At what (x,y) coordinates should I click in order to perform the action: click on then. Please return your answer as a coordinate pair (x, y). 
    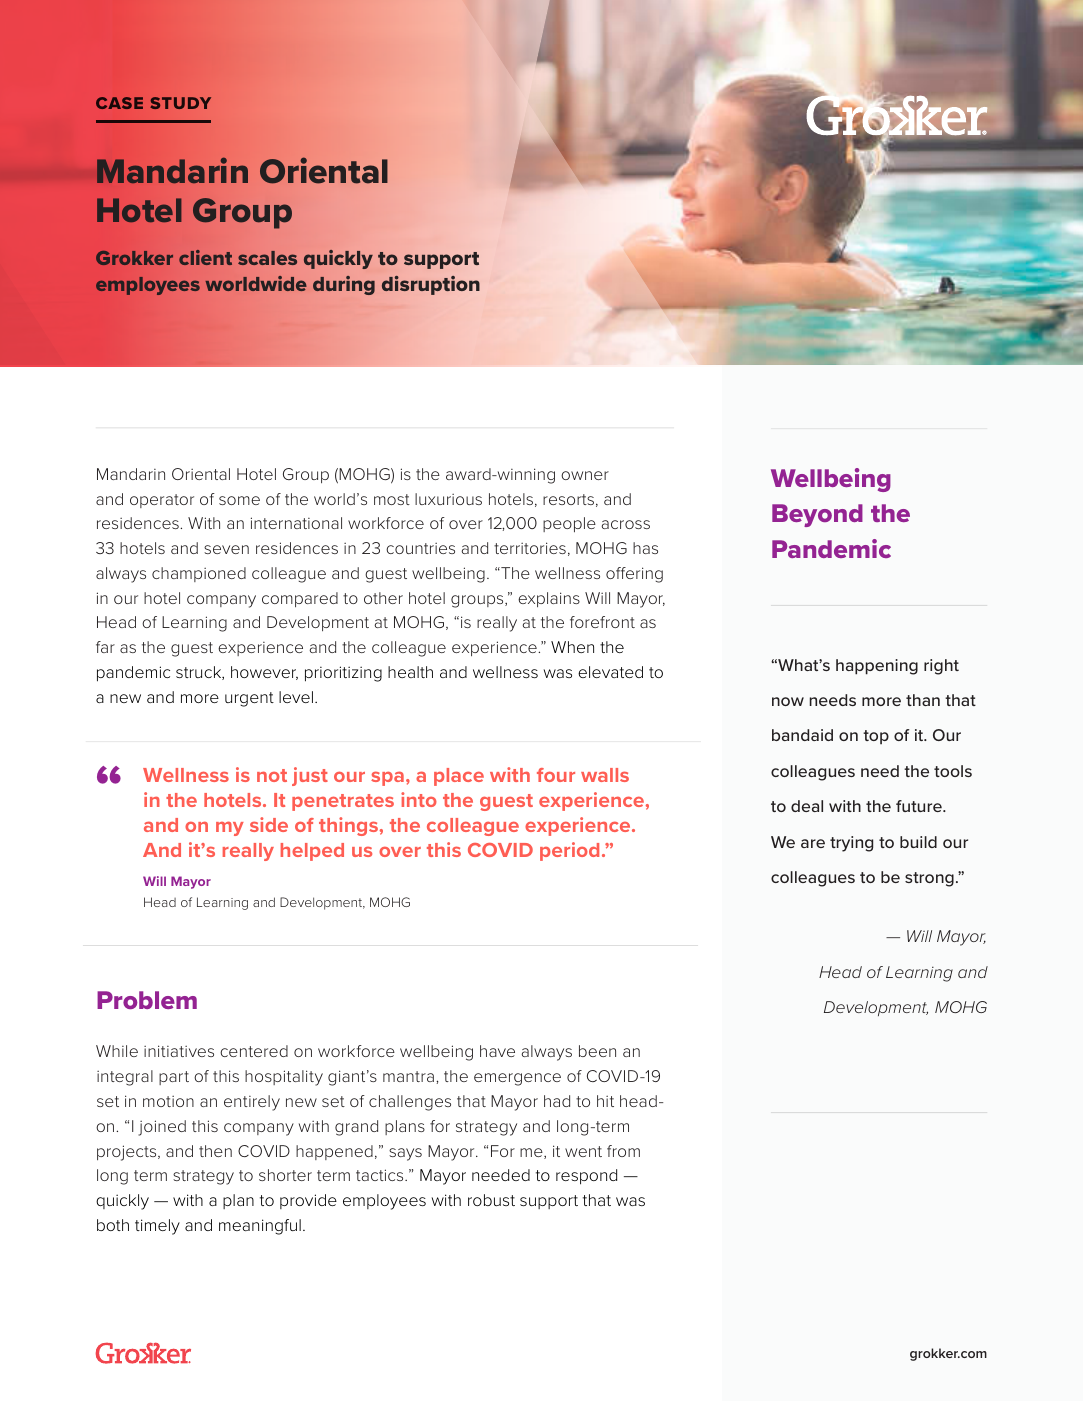
    Looking at the image, I should click on (215, 1151).
